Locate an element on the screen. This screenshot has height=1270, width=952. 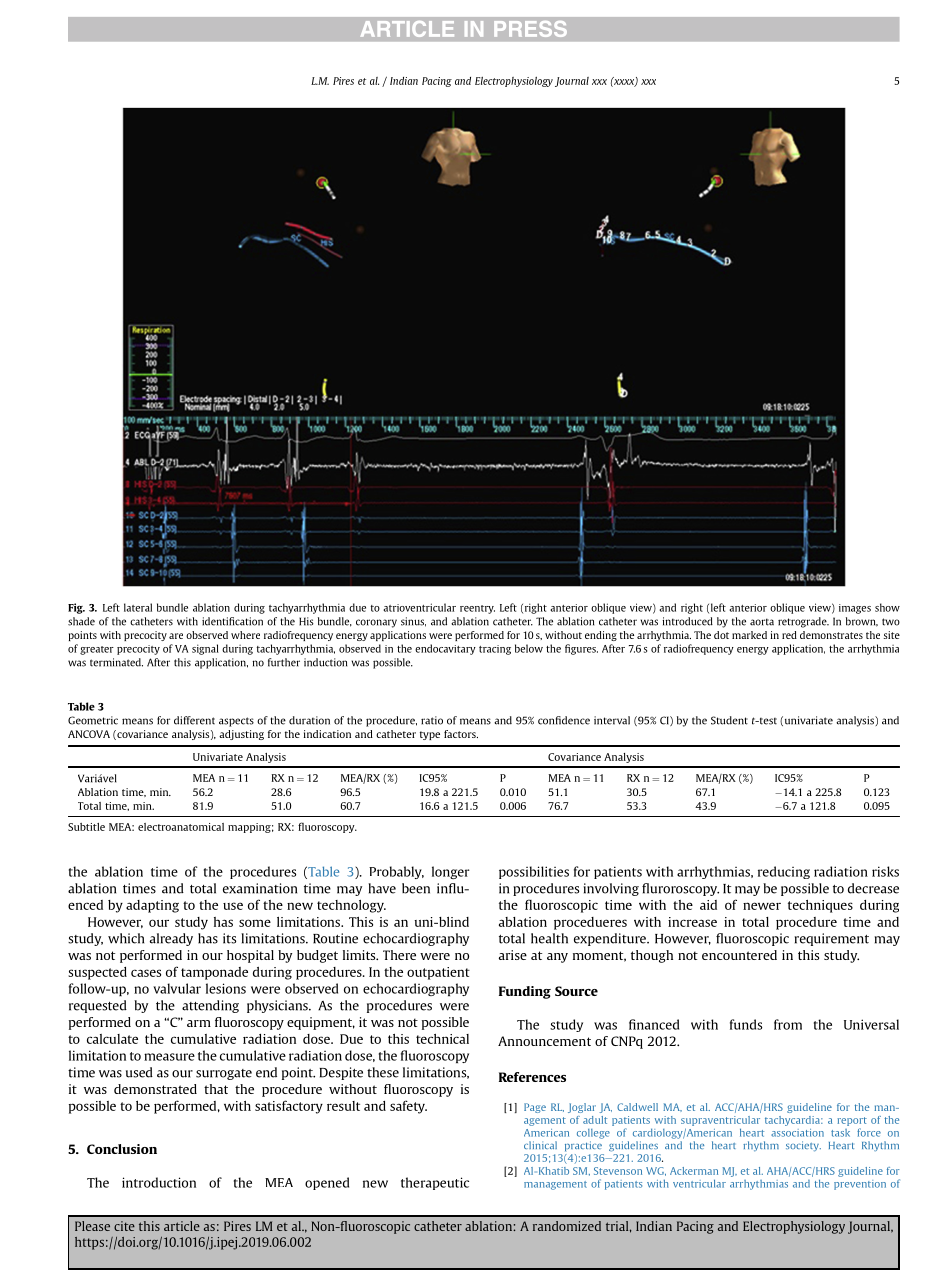
are is located at coordinates (176, 636).
